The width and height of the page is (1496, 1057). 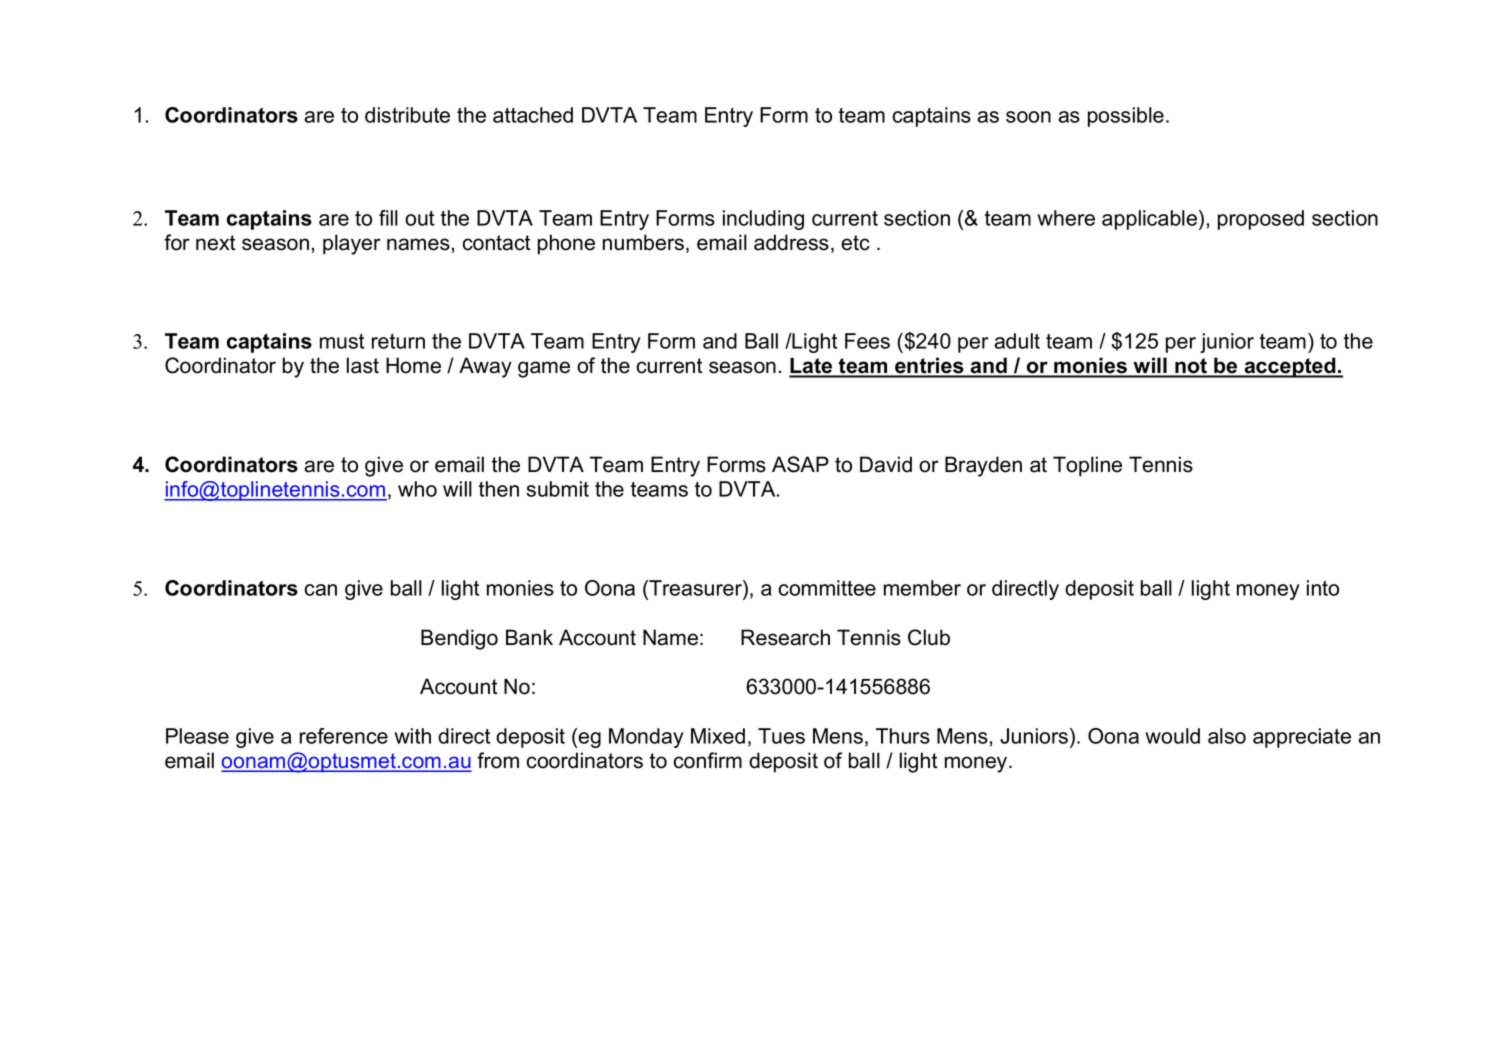 I want to click on into, so click(x=1323, y=588).
